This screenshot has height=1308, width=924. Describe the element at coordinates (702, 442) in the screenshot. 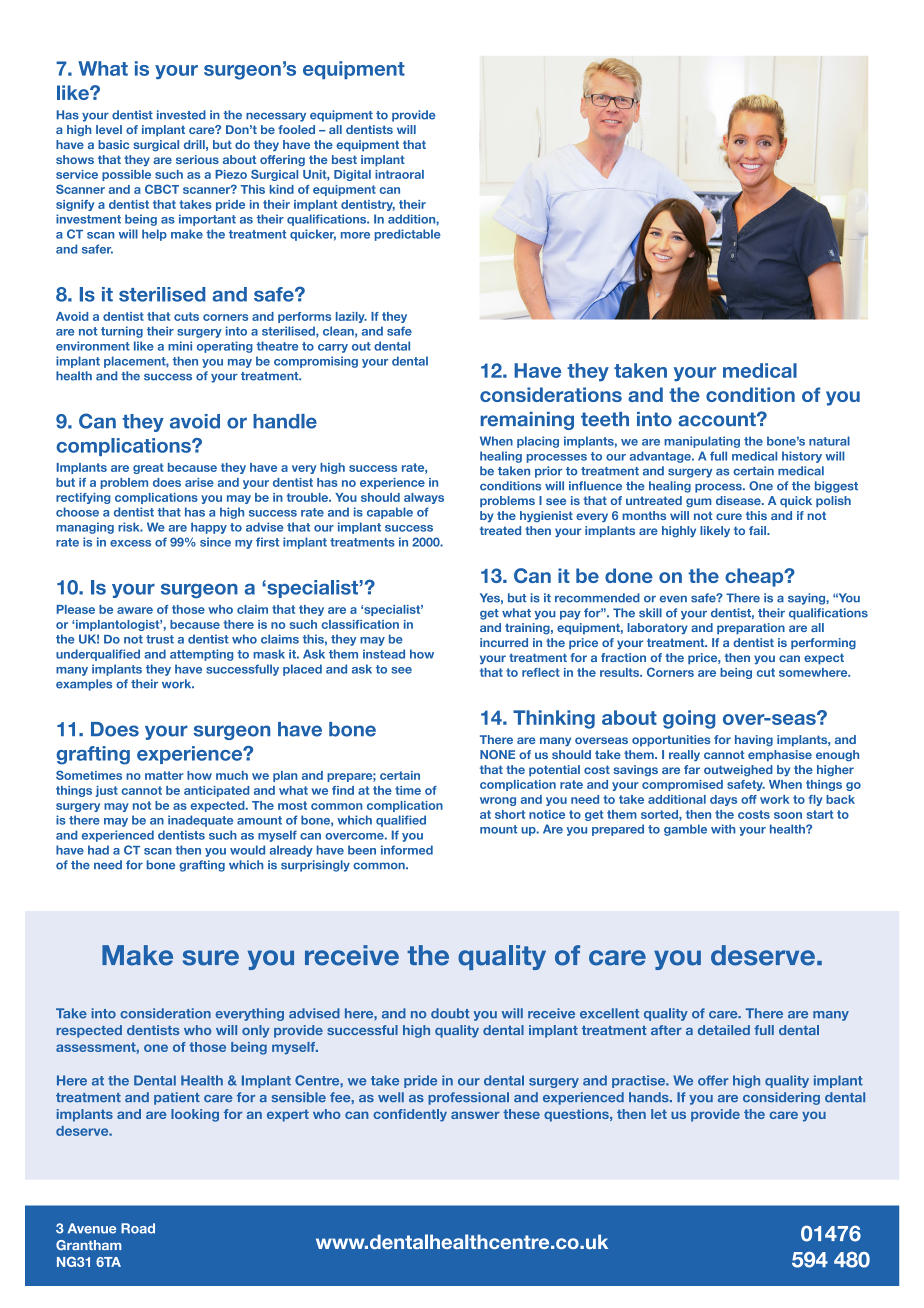

I see `manipulating` at that location.
